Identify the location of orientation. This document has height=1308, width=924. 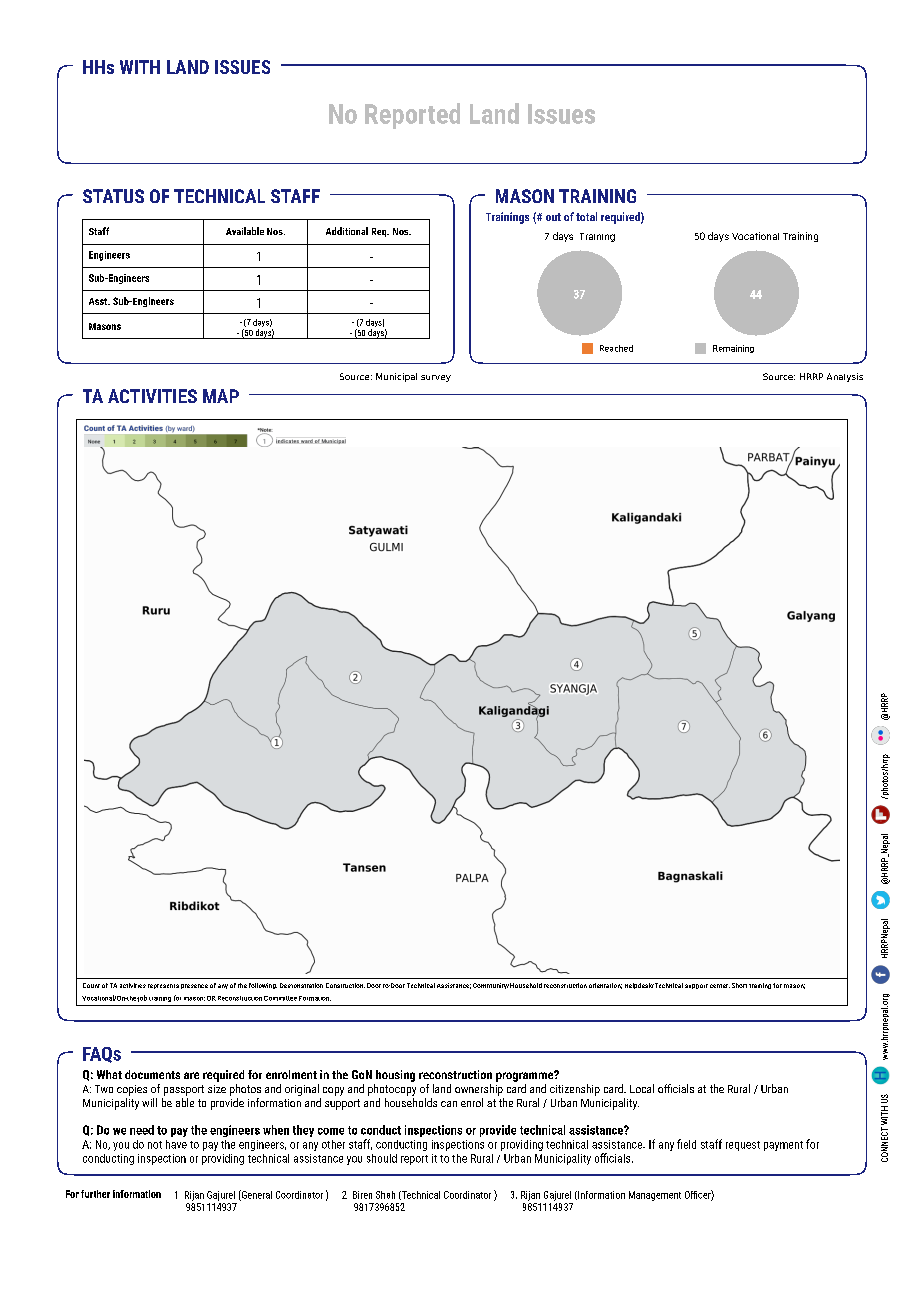
(605, 986).
